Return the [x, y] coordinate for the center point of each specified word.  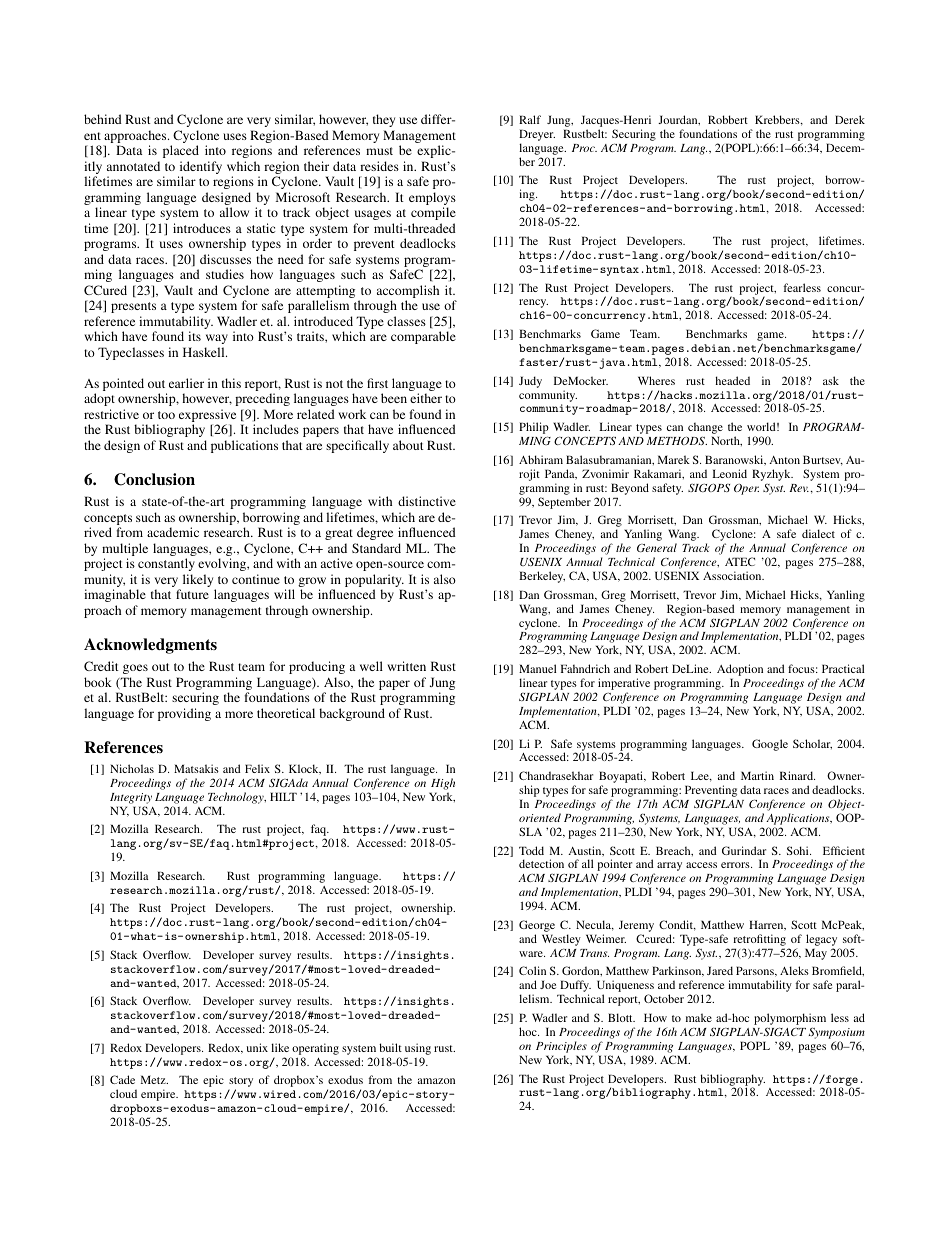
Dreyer [537, 136]
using [418, 1049]
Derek [850, 119]
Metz [154, 1079]
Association [733, 575]
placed [181, 151]
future [192, 594]
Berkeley [542, 577]
